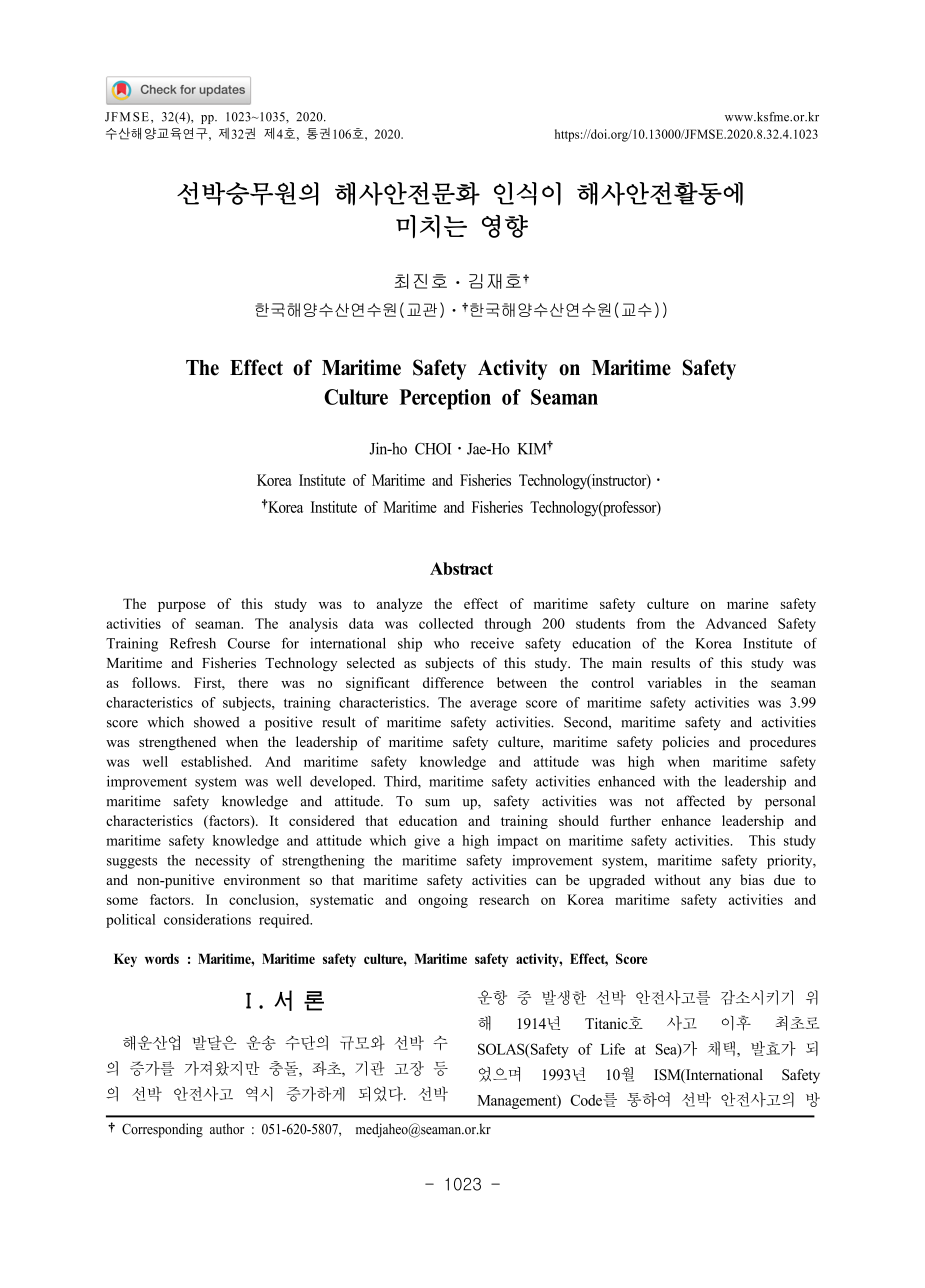 The image size is (925, 1288). What do you see at coordinates (437, 803) in the screenshot?
I see `sum` at bounding box center [437, 803].
